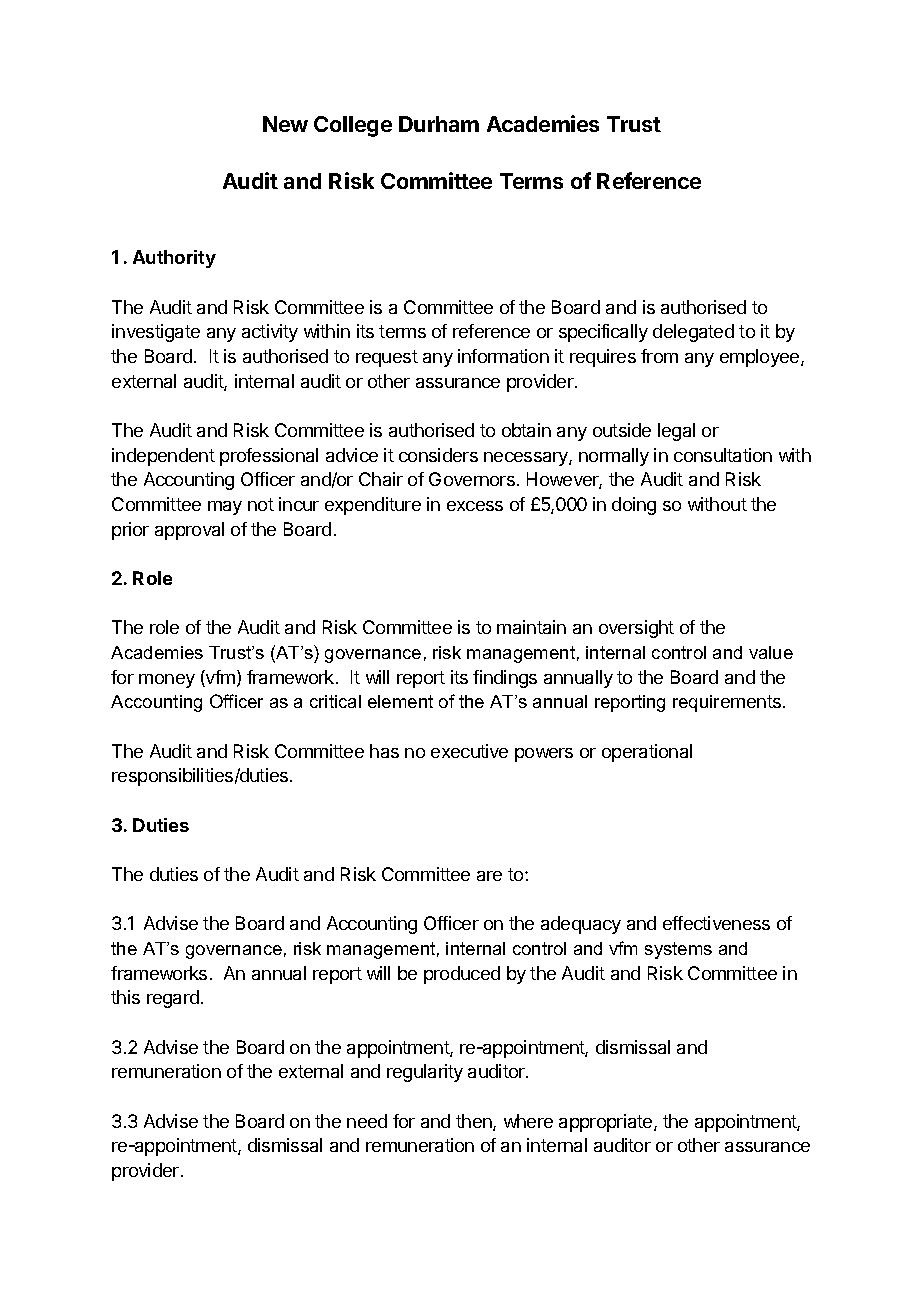  Describe the element at coordinates (607, 1123) in the page. I see `appropriate` at that location.
